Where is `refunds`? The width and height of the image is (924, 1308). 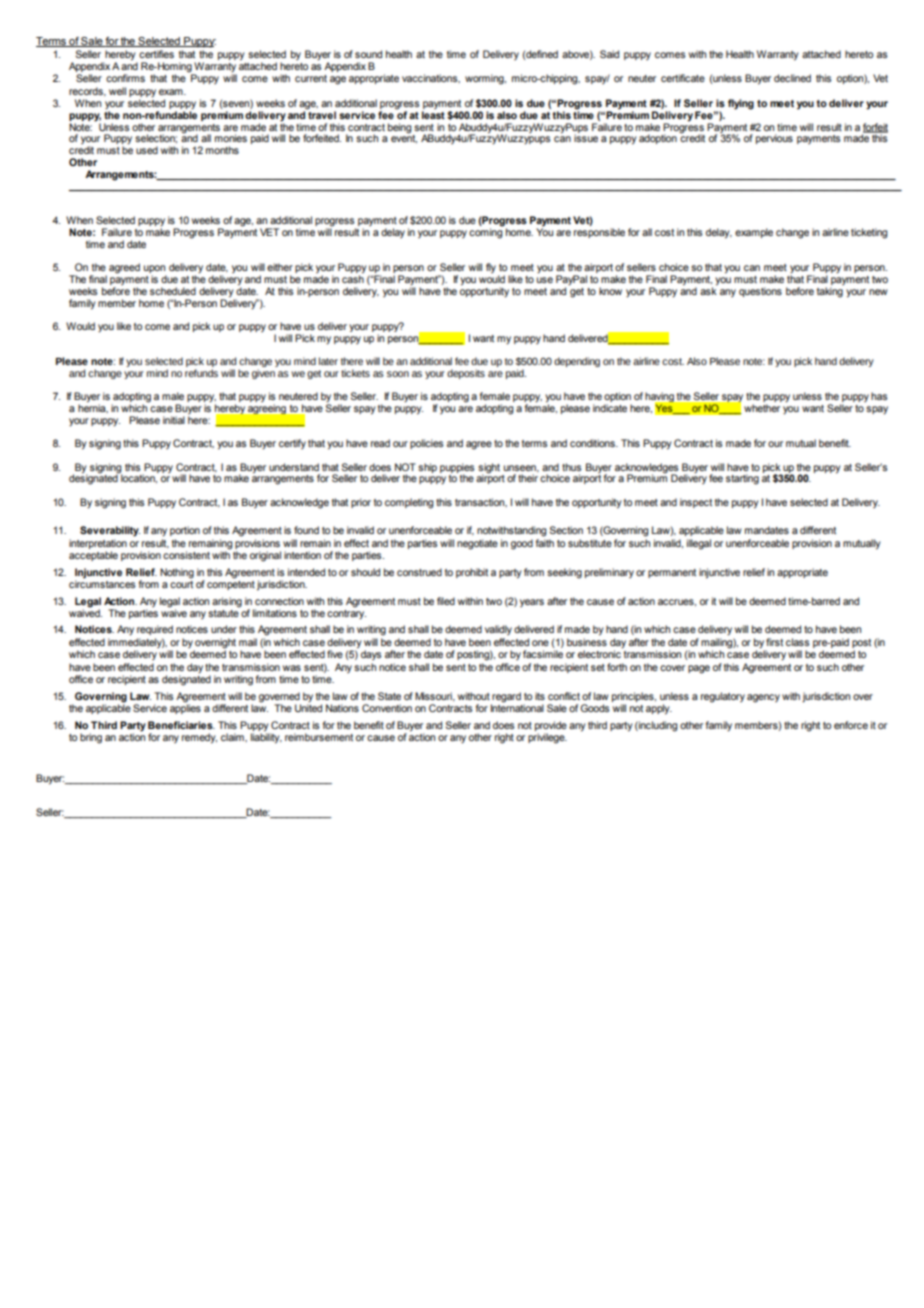
refunds is located at coordinates (201, 373).
